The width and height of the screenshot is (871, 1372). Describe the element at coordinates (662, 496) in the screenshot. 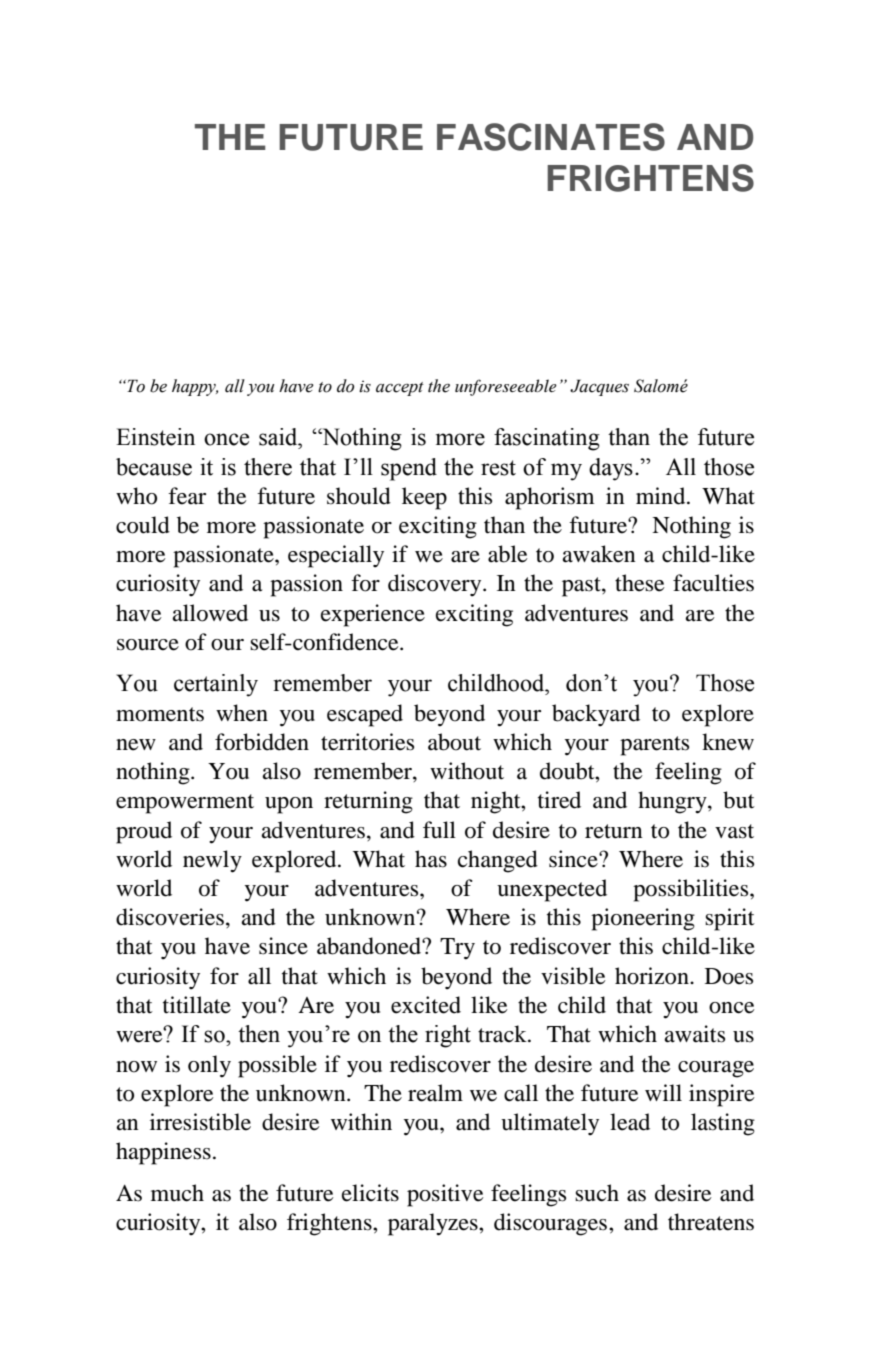

I see `mind` at that location.
